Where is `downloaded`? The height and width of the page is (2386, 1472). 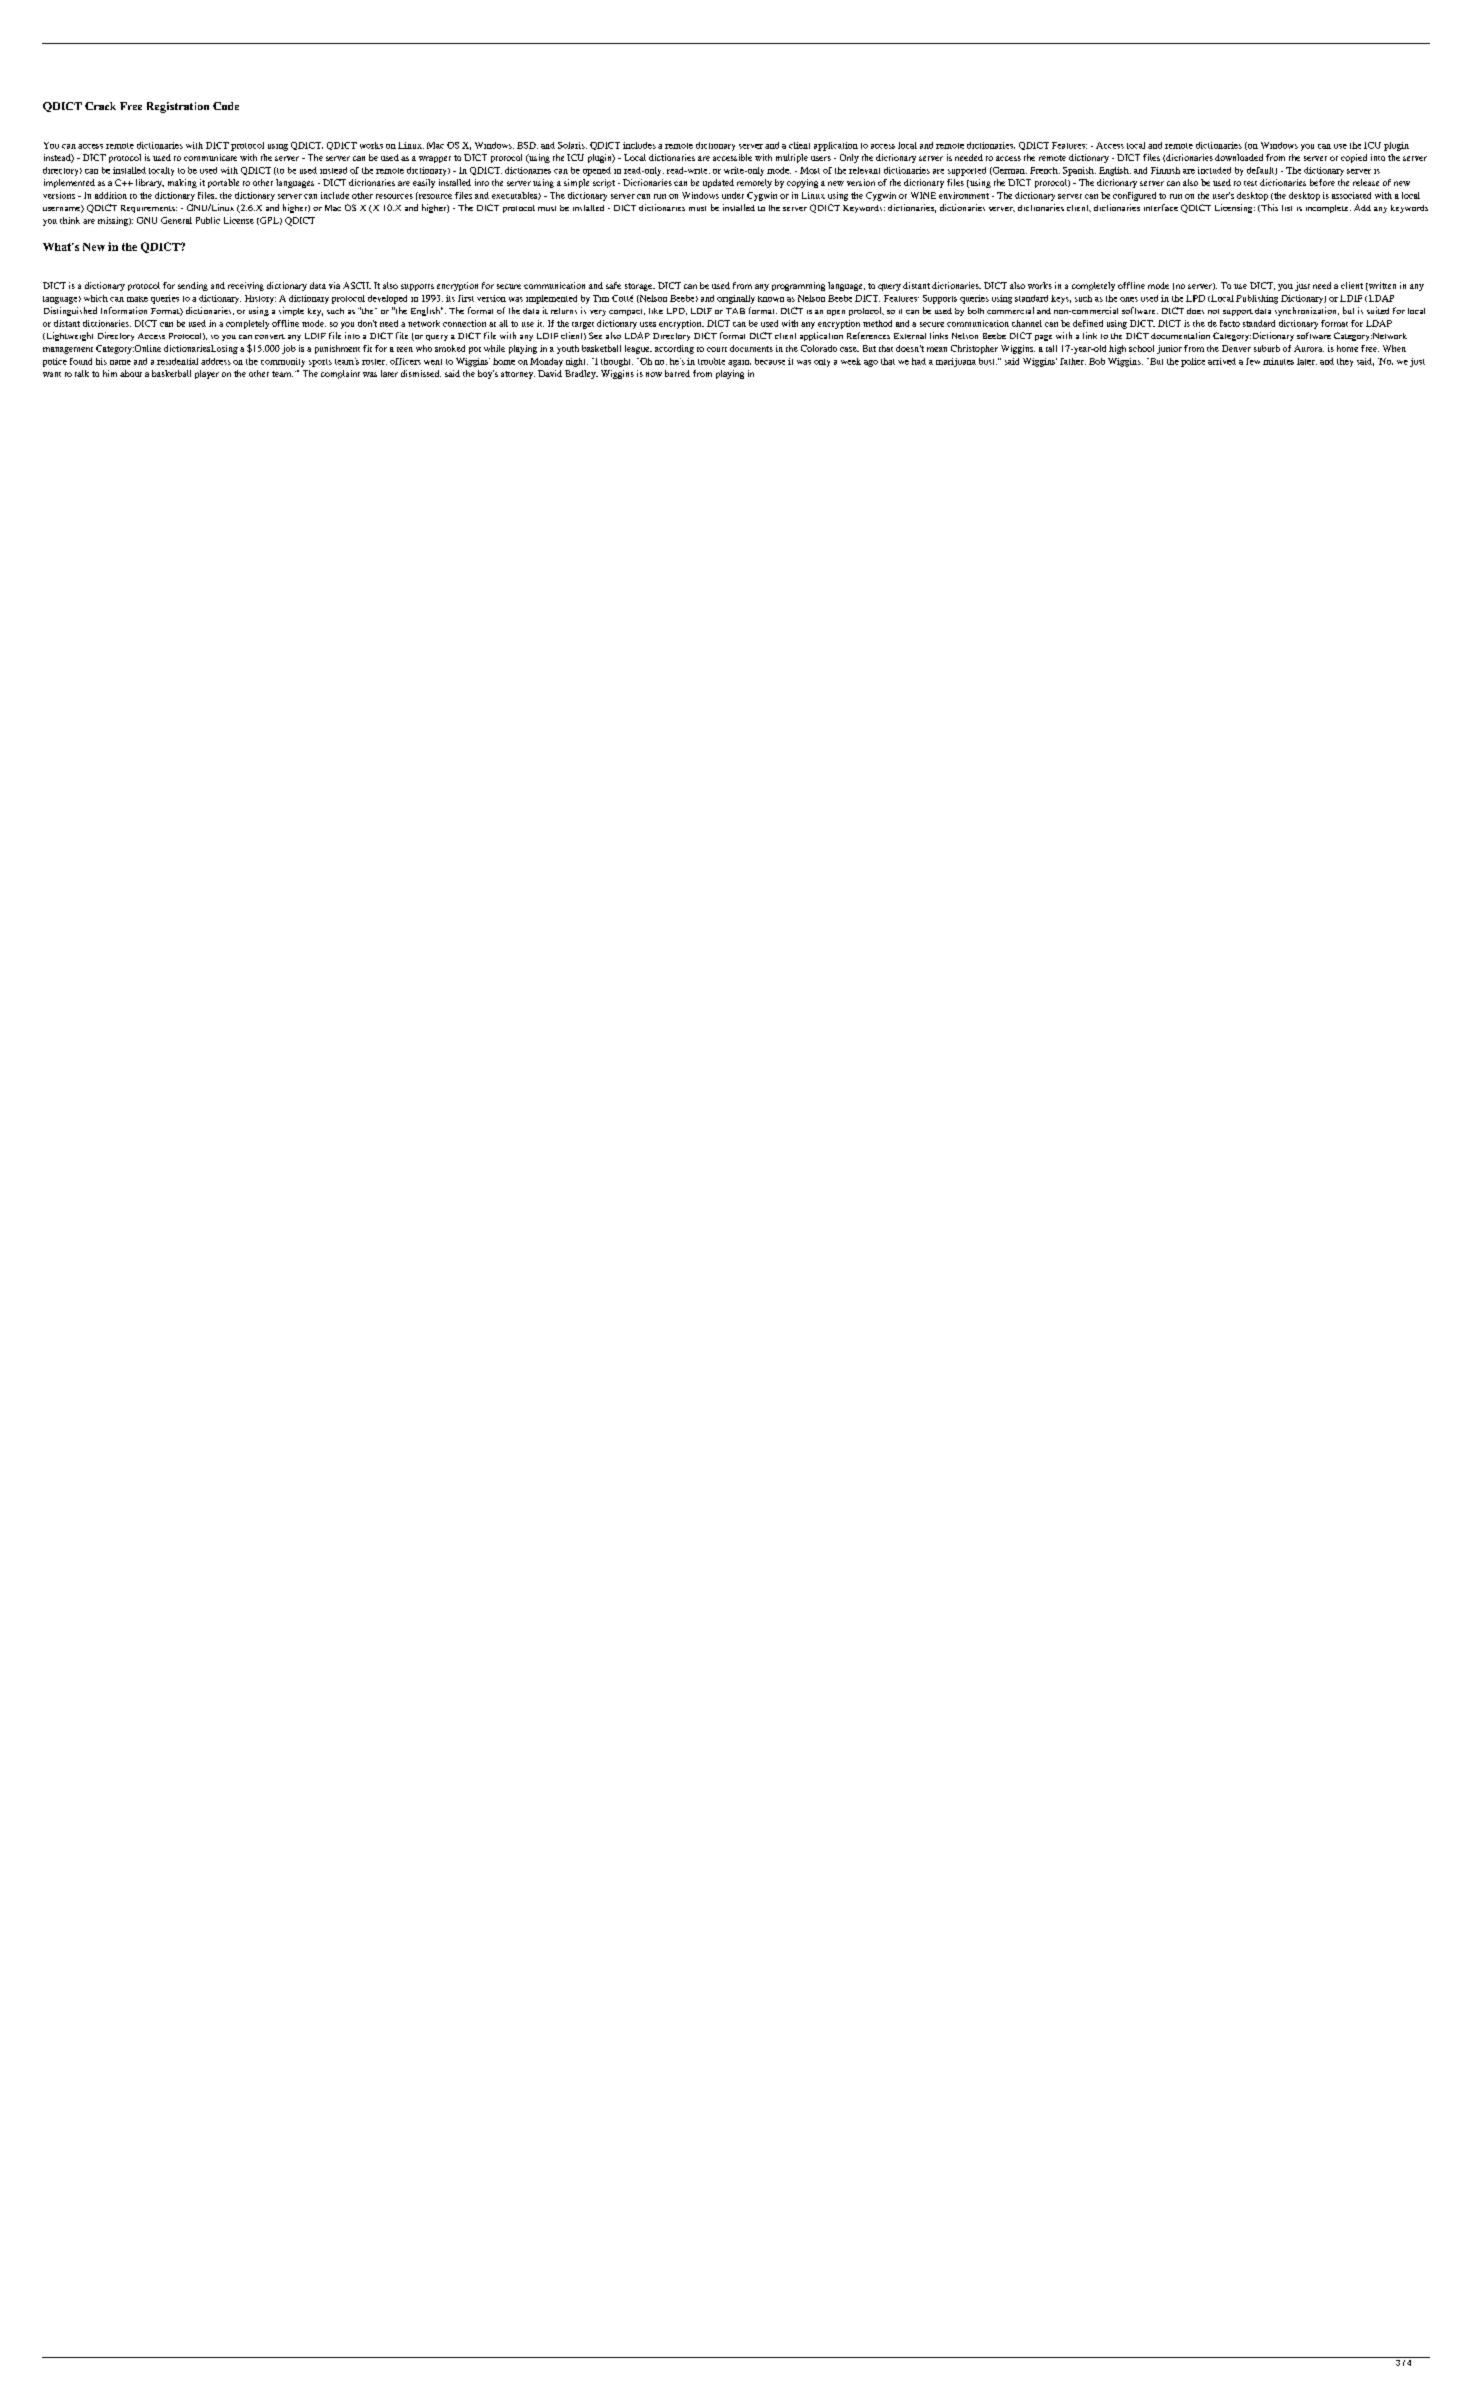
downloaded is located at coordinates (1239, 157).
